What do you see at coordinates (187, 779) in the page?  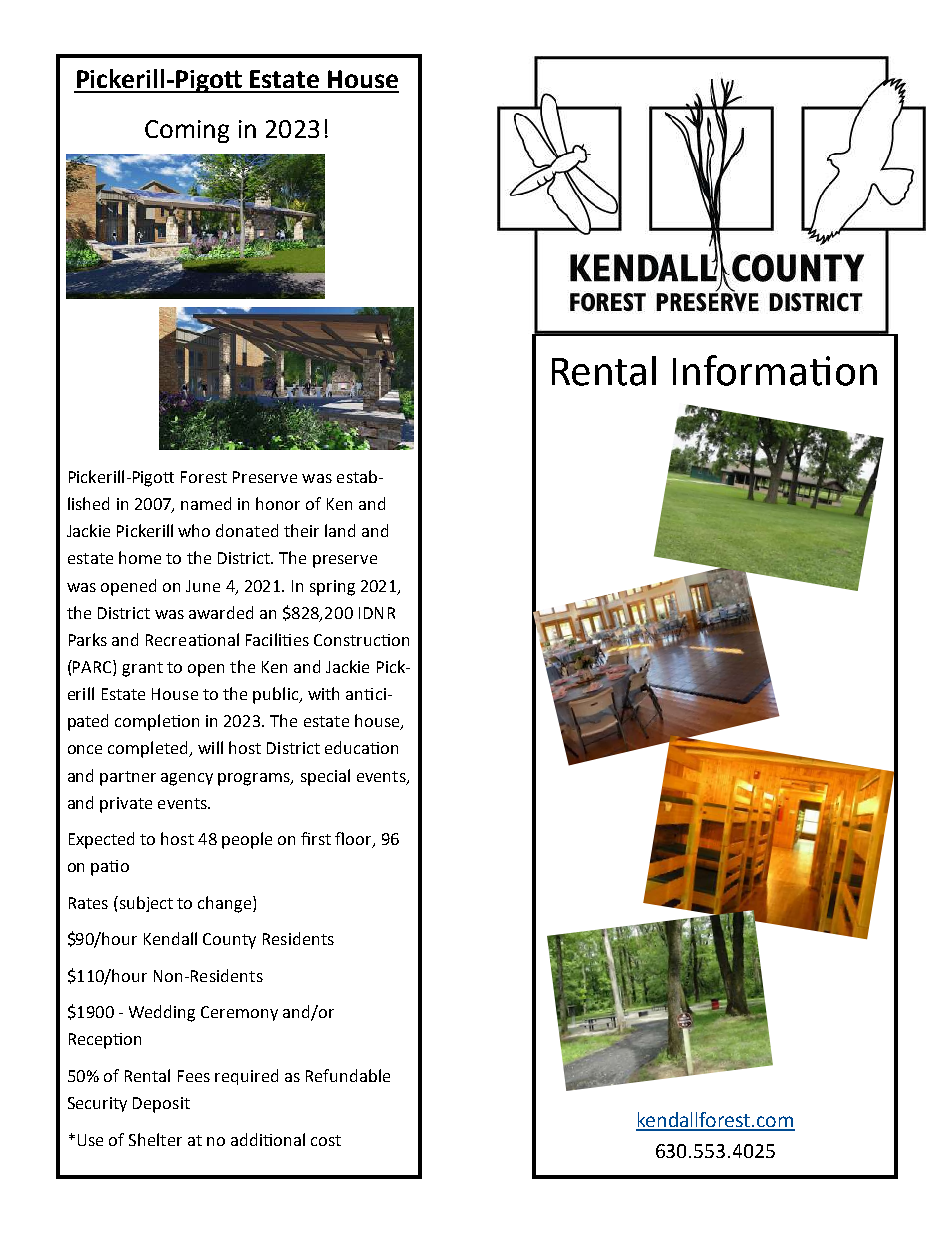 I see `agency` at bounding box center [187, 779].
